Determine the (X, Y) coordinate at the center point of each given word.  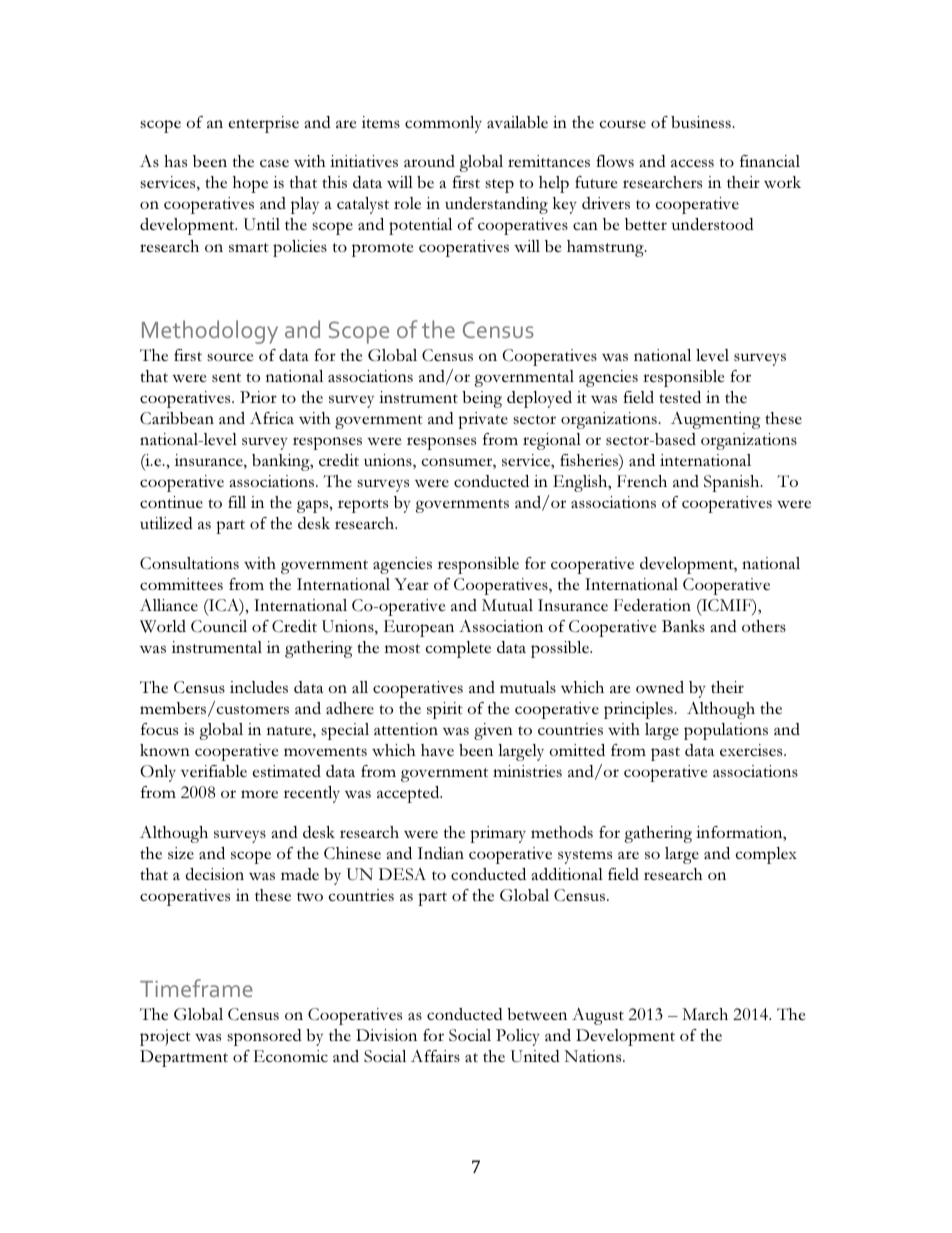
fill (237, 502)
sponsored (264, 1037)
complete (458, 649)
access (692, 163)
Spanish (733, 483)
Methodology (210, 332)
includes (259, 687)
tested (680, 397)
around (429, 161)
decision (214, 874)
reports (363, 506)
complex (766, 855)
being (482, 399)
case (274, 163)
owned (660, 687)
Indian (441, 853)
